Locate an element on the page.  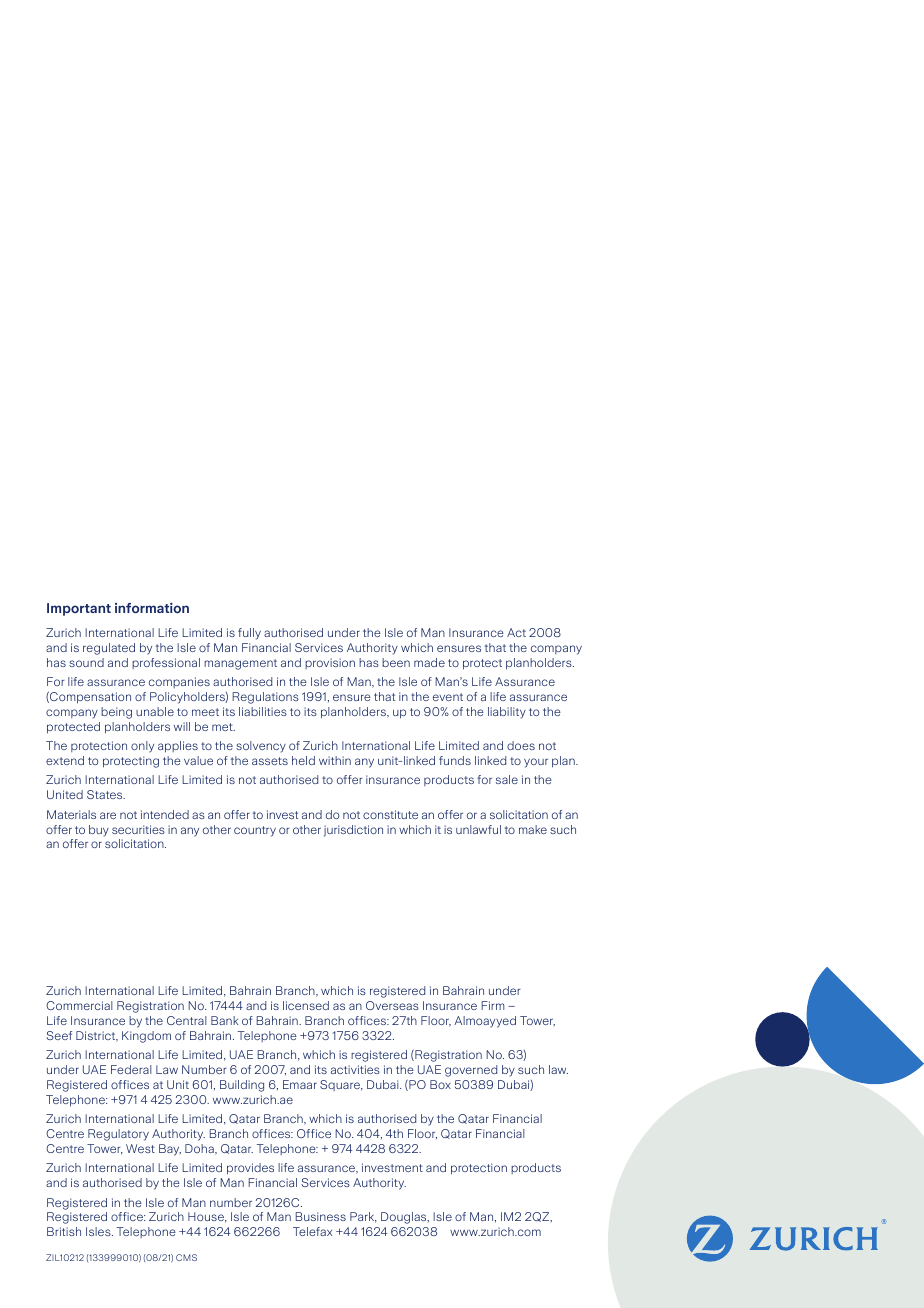
British is located at coordinates (64, 1231).
